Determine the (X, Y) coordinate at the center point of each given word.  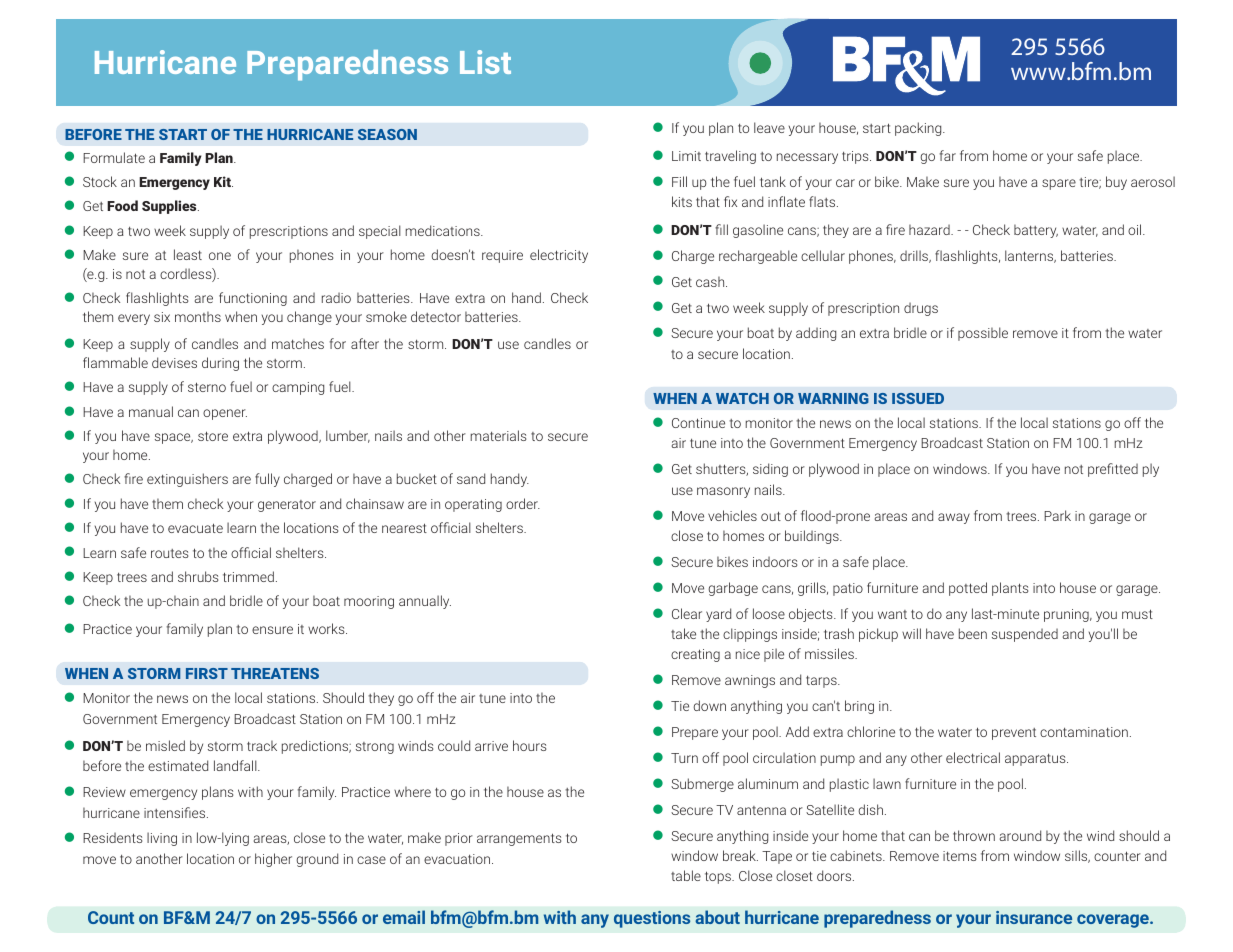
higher (273, 860)
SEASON (387, 134)
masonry (723, 492)
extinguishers (187, 480)
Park (1057, 515)
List (485, 62)
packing (919, 129)
